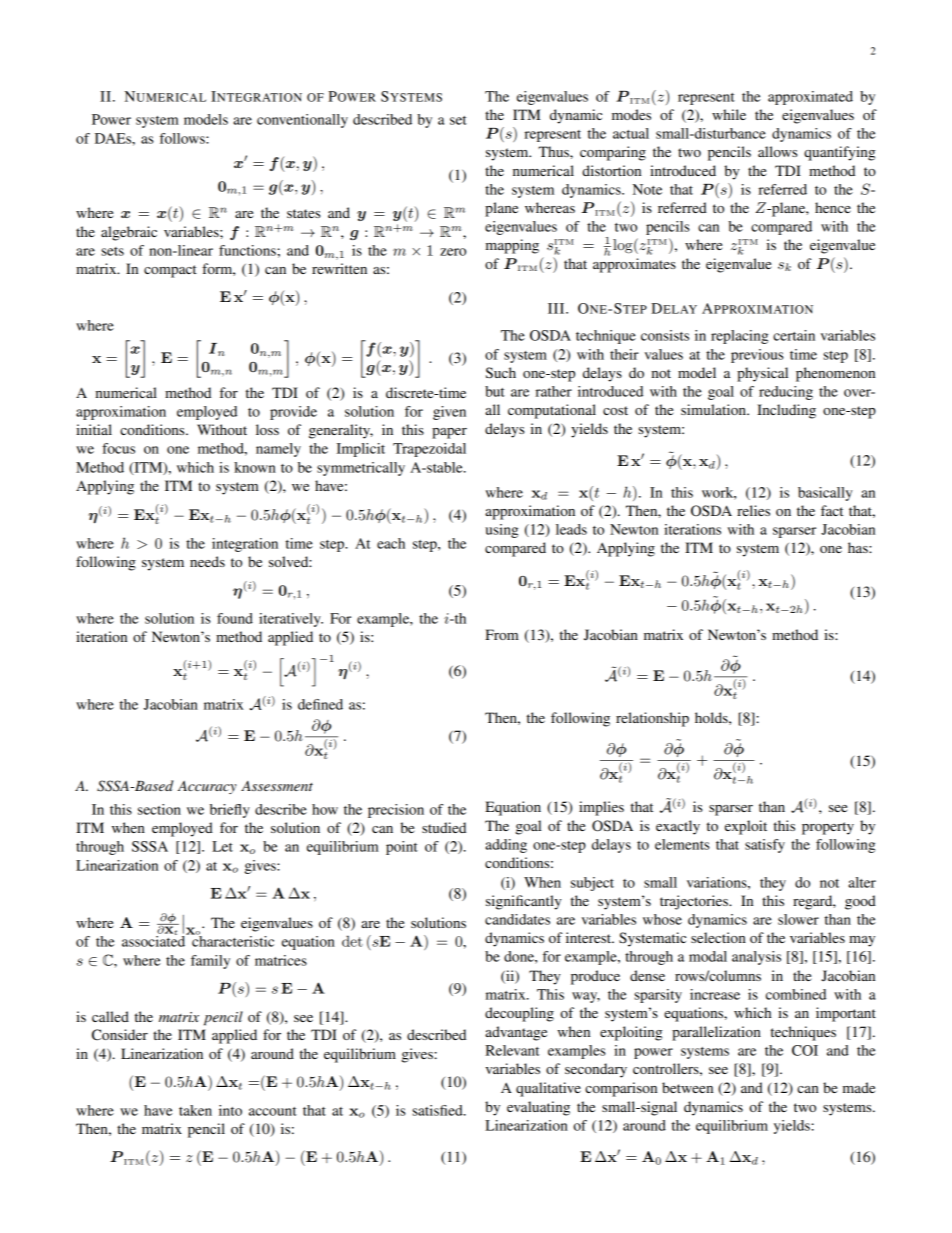  I want to click on taken, so click(195, 1110).
